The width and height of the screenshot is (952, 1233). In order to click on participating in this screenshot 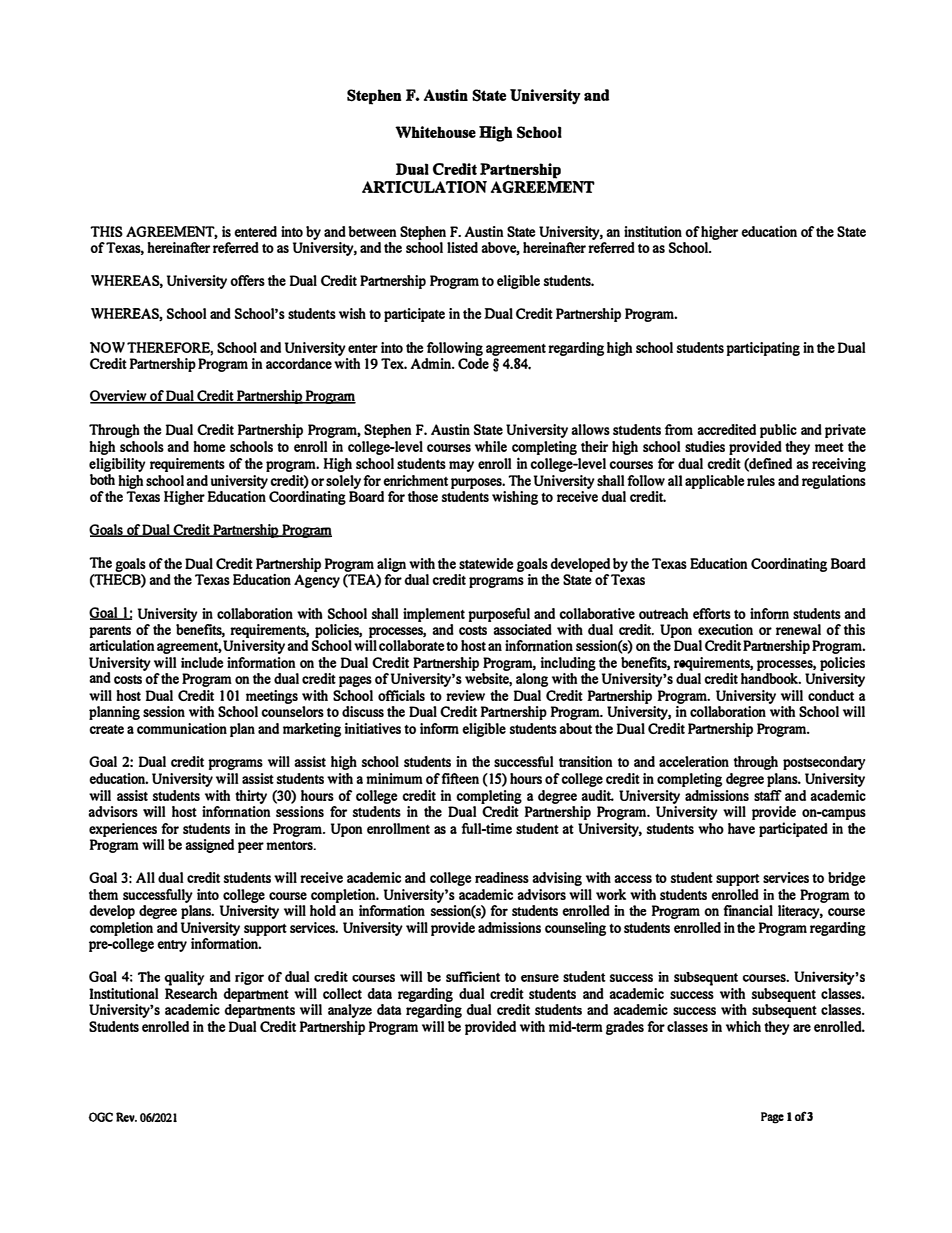, I will do `click(763, 349)`.
